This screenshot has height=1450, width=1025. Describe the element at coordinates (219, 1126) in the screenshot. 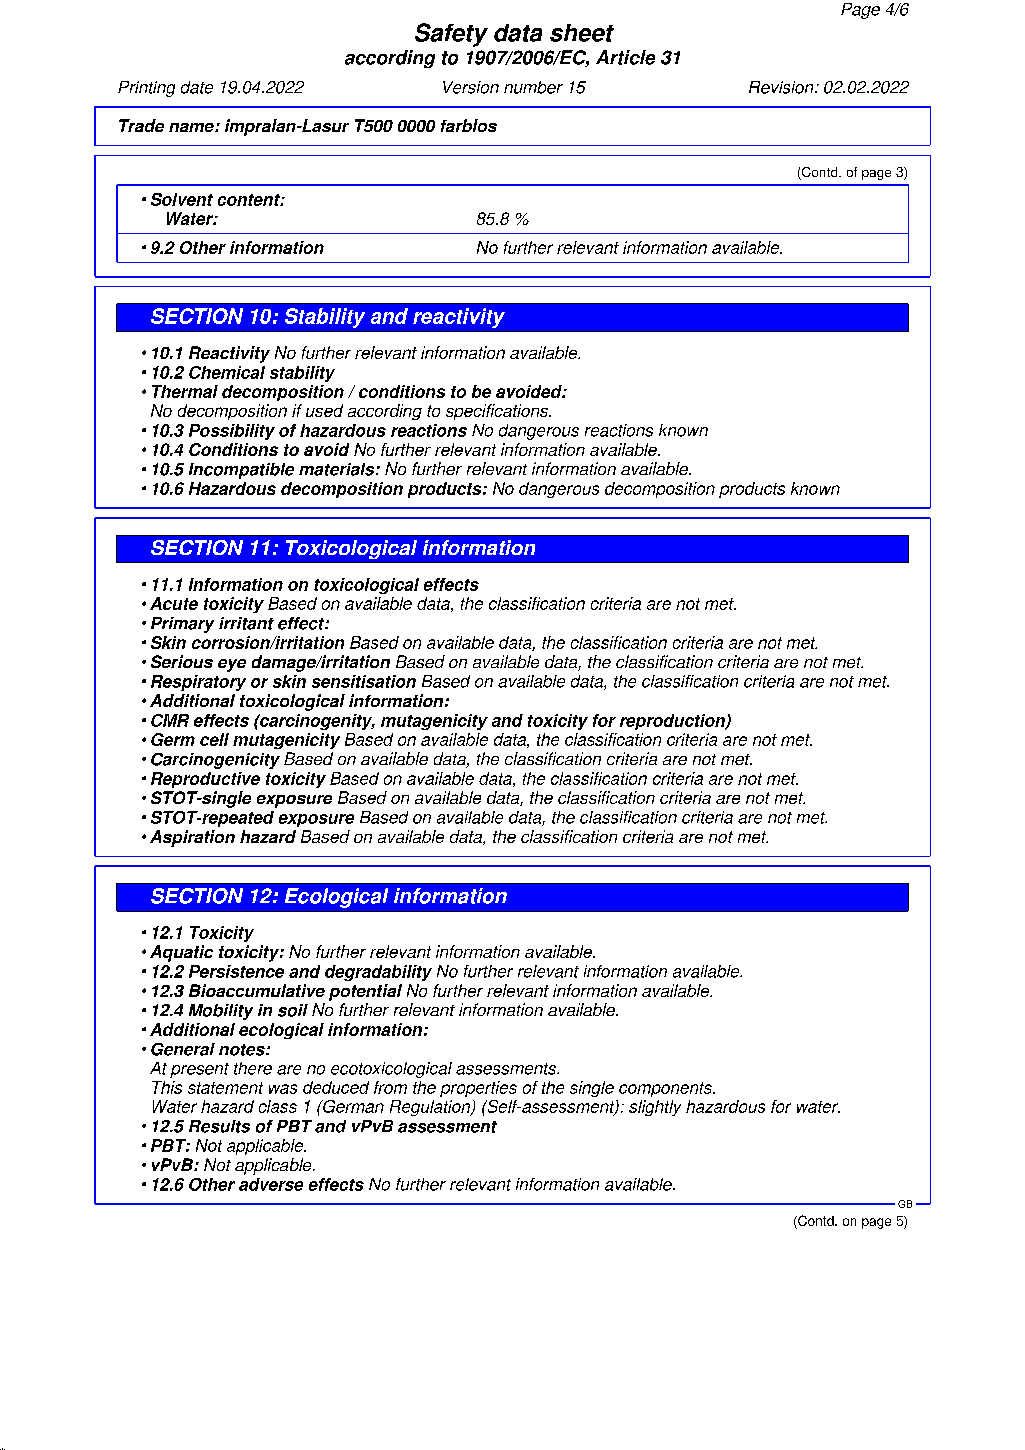

I see `Results` at that location.
